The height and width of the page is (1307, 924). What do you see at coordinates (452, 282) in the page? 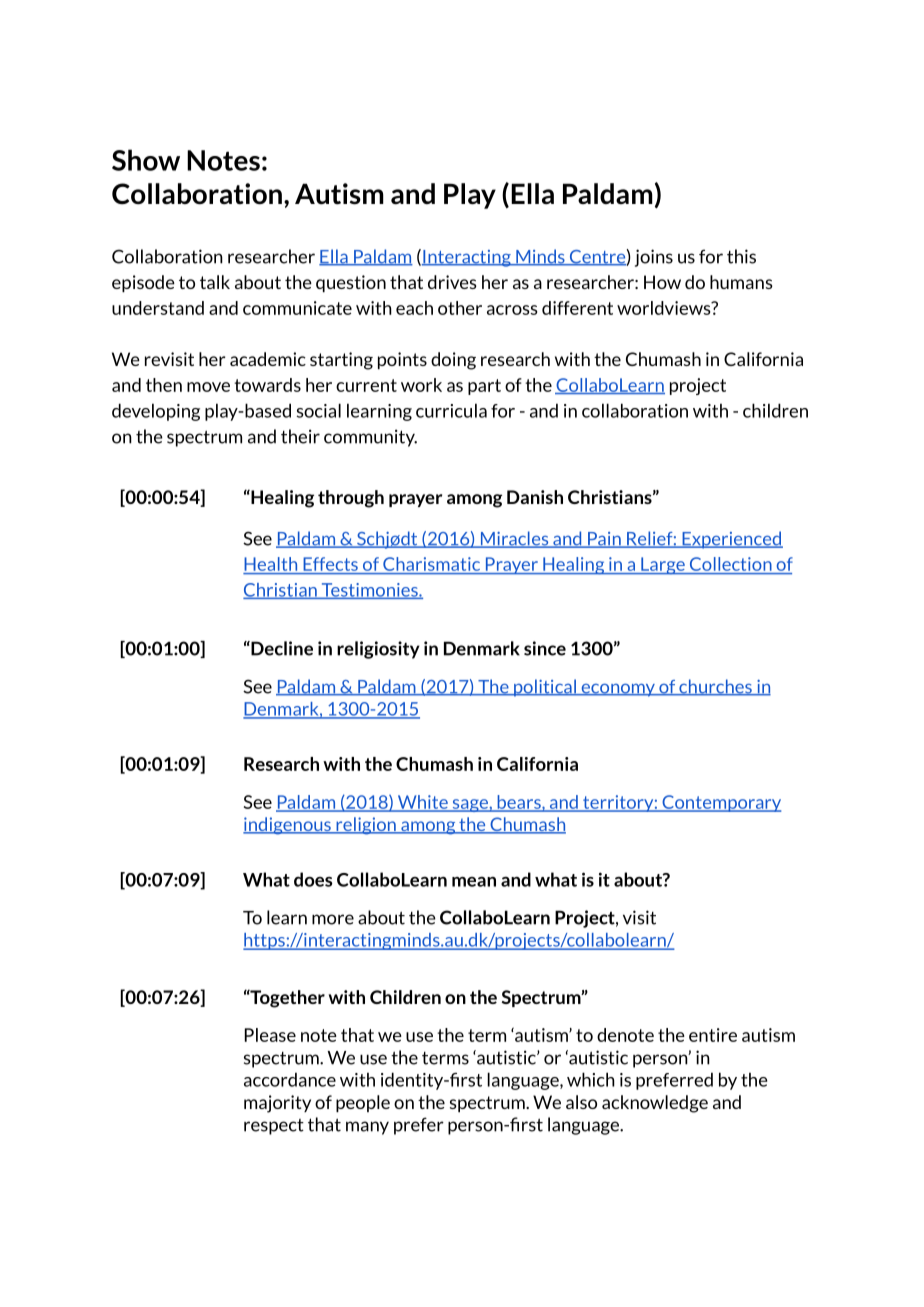
I see `drives` at bounding box center [452, 282].
